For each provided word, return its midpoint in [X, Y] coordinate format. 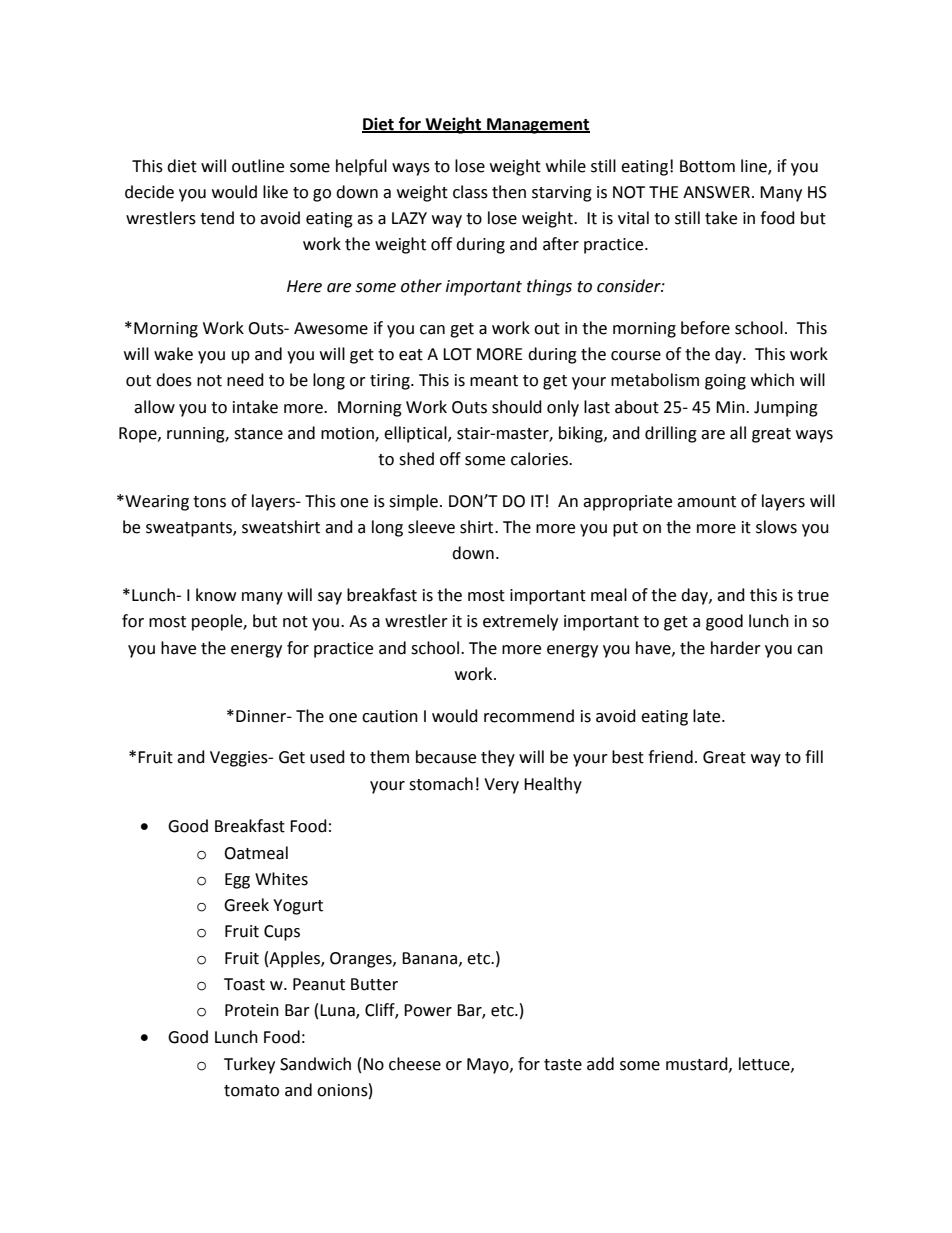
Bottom [707, 166]
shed [416, 459]
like [275, 192]
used [327, 757]
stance [258, 434]
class [470, 192]
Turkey [249, 1065]
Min [731, 407]
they [498, 758]
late [708, 716]
